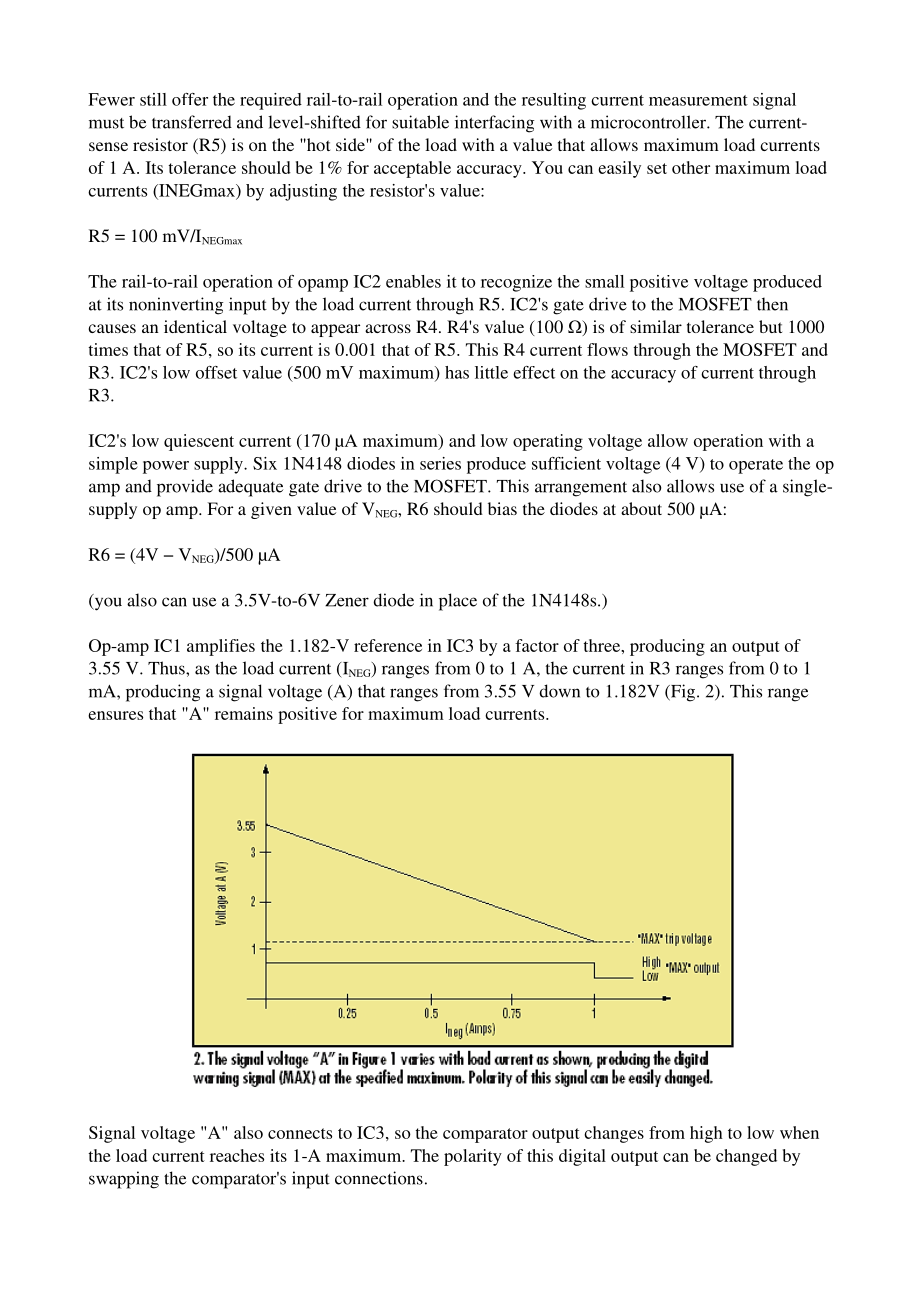 The height and width of the screenshot is (1308, 924). What do you see at coordinates (559, 691) in the screenshot?
I see `down` at bounding box center [559, 691].
